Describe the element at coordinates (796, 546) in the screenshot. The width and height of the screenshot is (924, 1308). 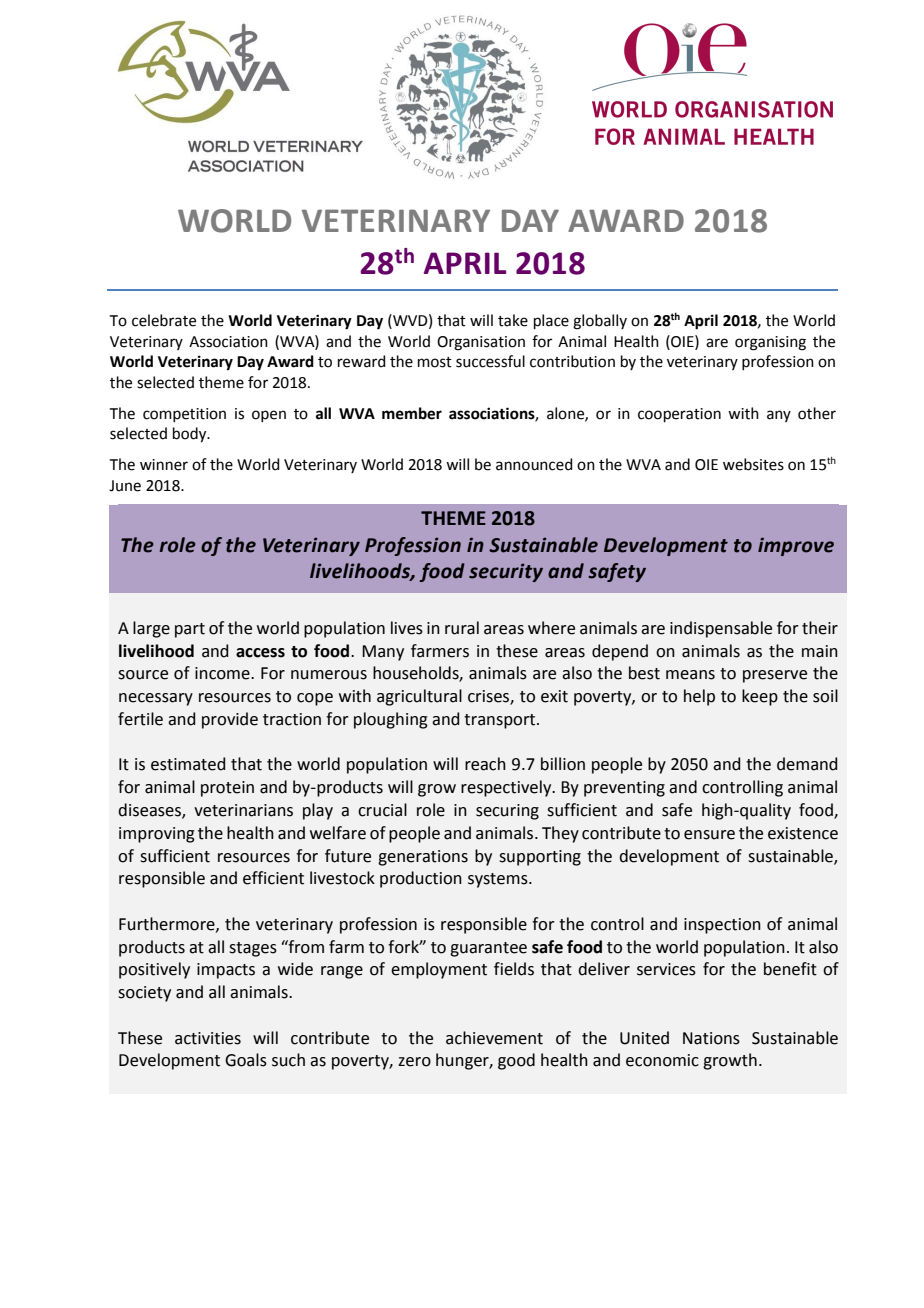
I see `improve` at that location.
